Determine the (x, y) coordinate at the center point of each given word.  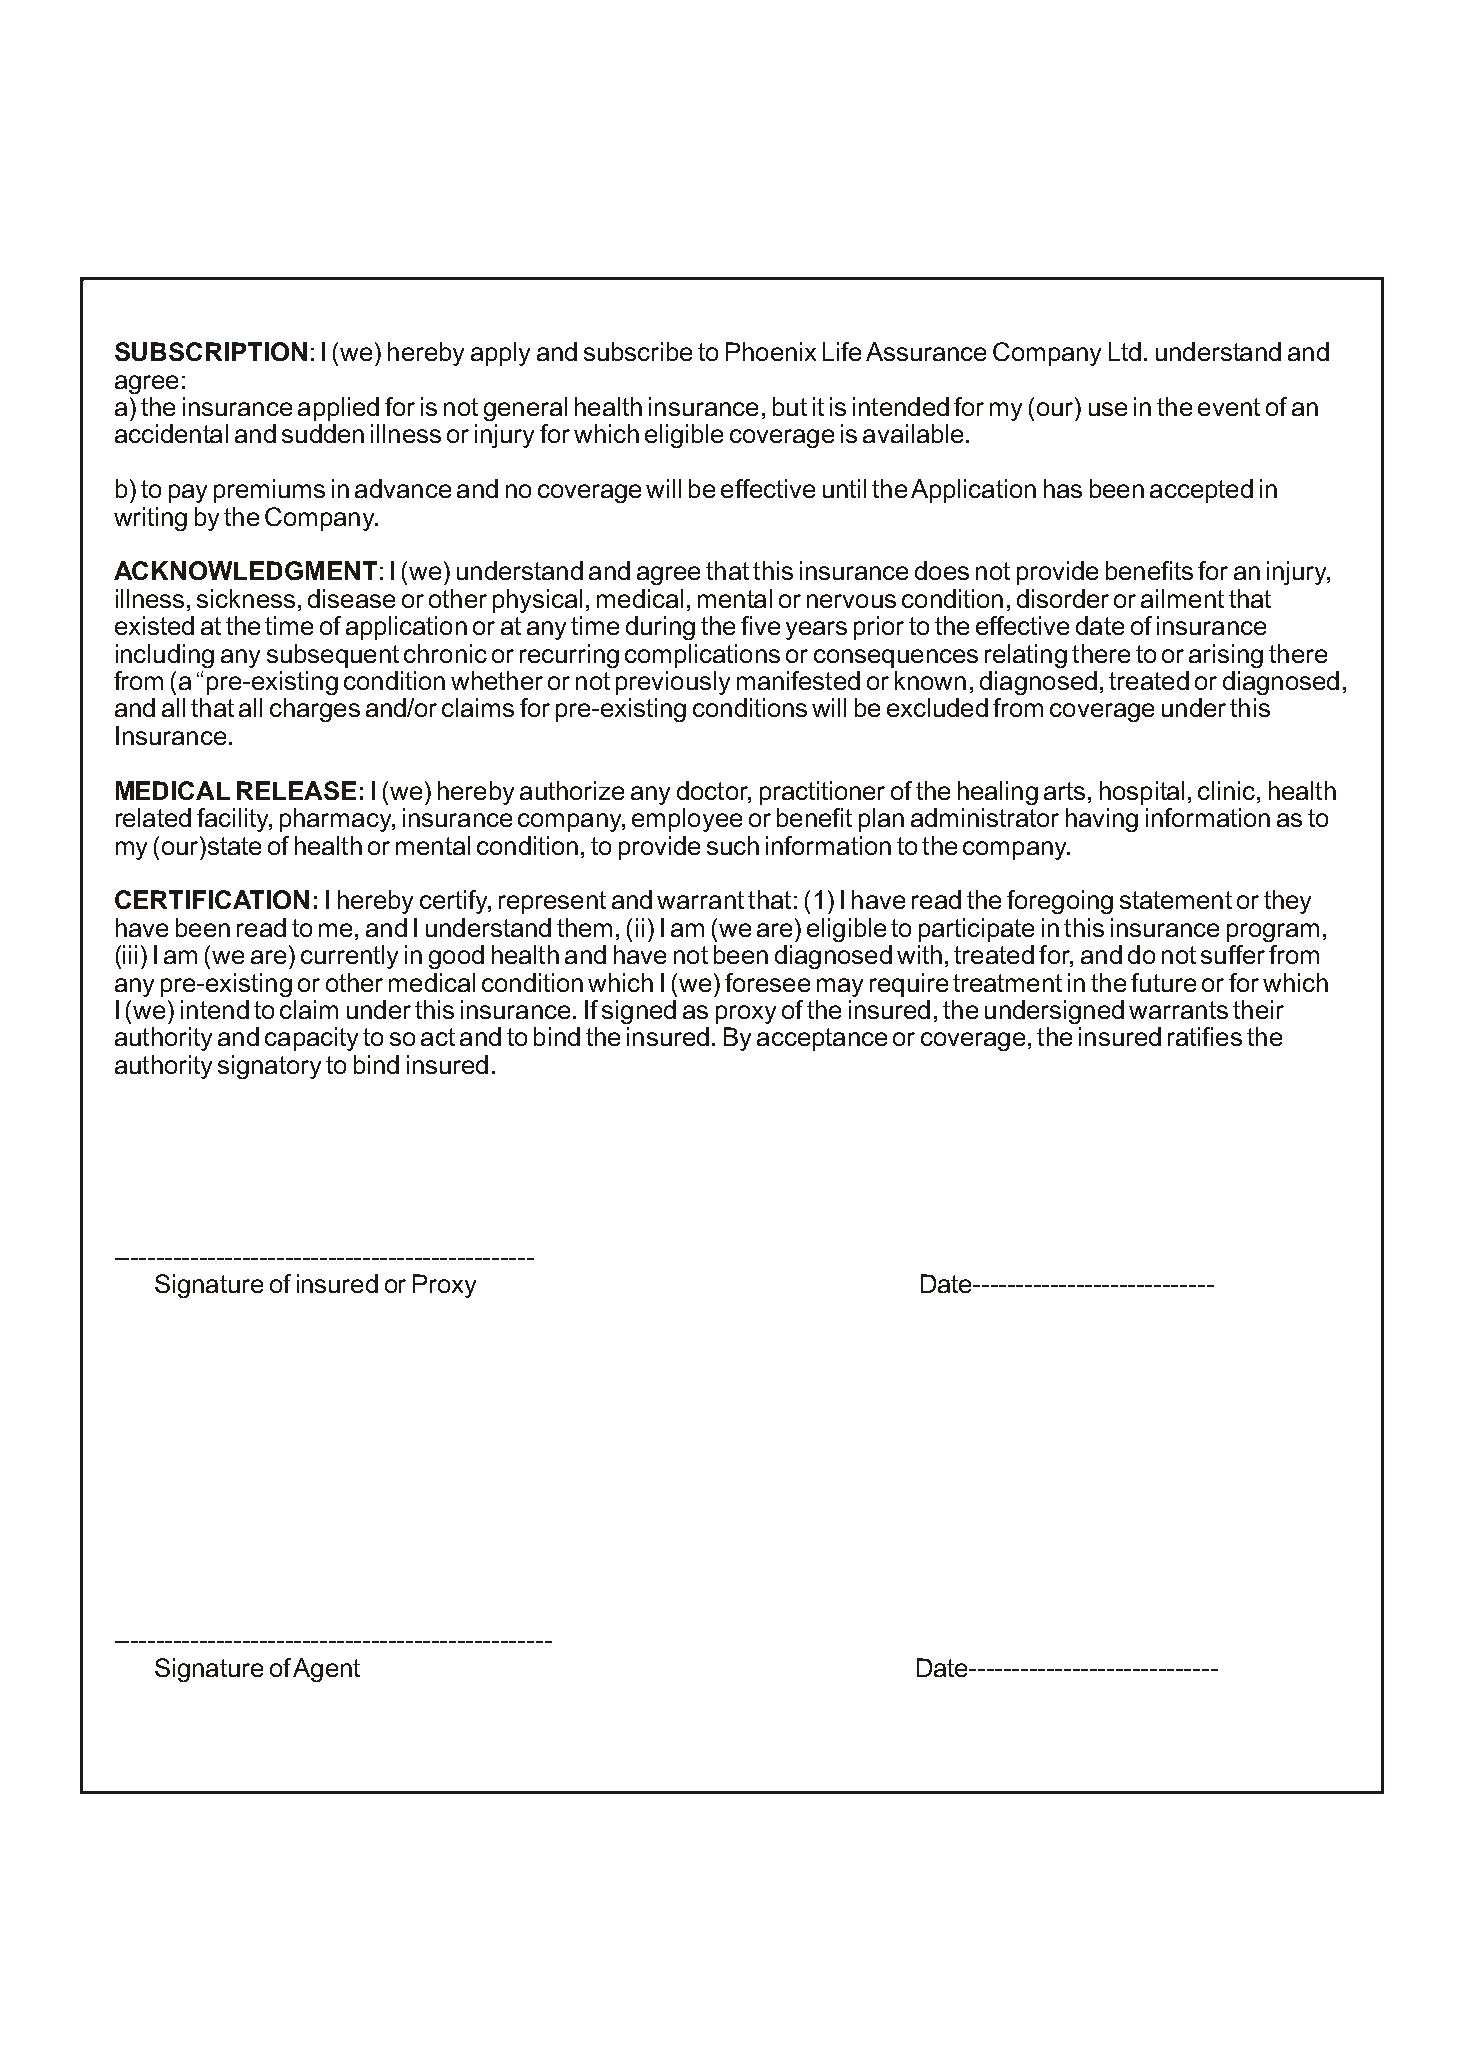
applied (338, 409)
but (790, 406)
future (1163, 982)
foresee (767, 982)
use (1108, 409)
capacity (311, 1039)
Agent (326, 1670)
